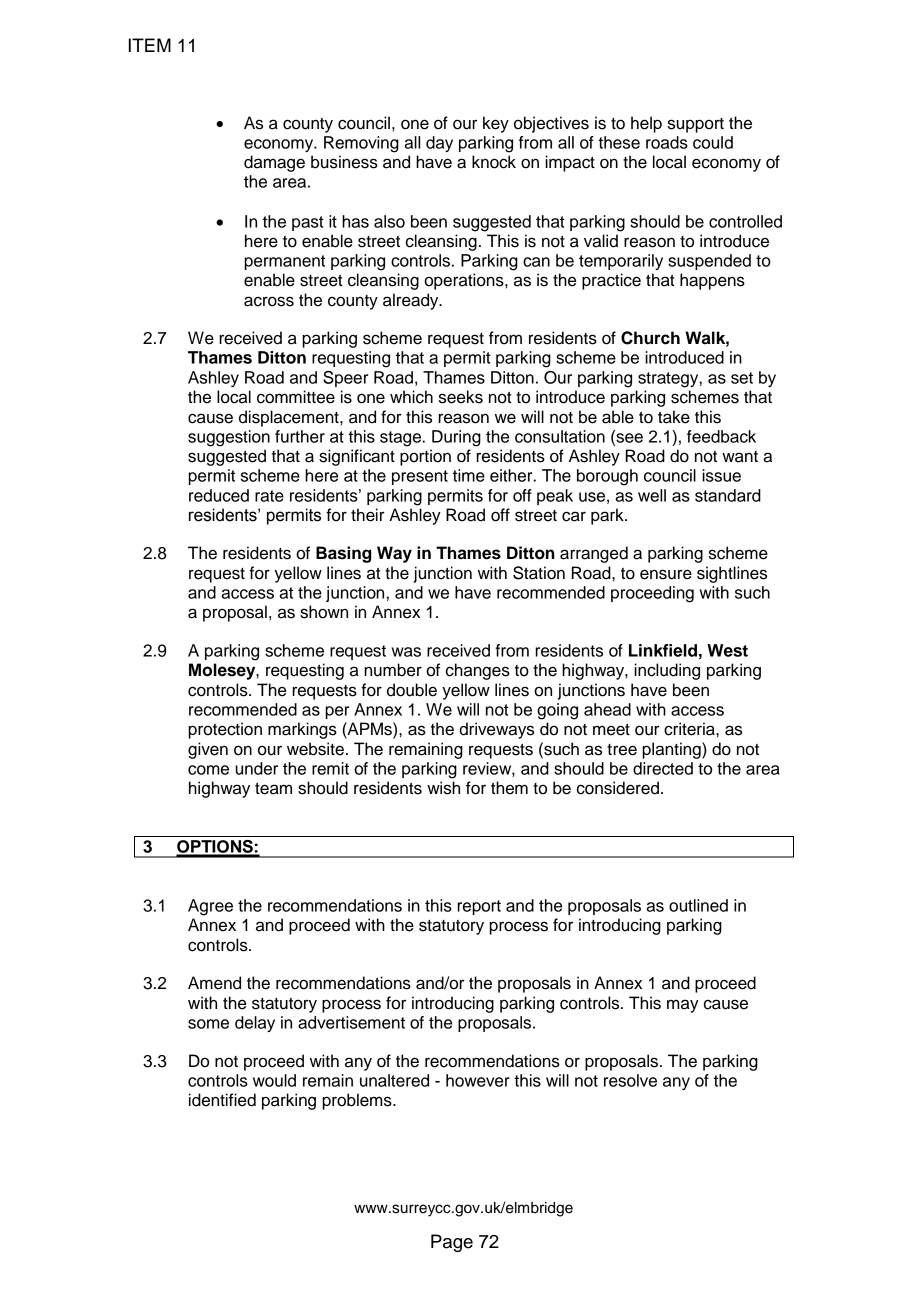  Describe the element at coordinates (696, 125) in the image. I see `support` at that location.
